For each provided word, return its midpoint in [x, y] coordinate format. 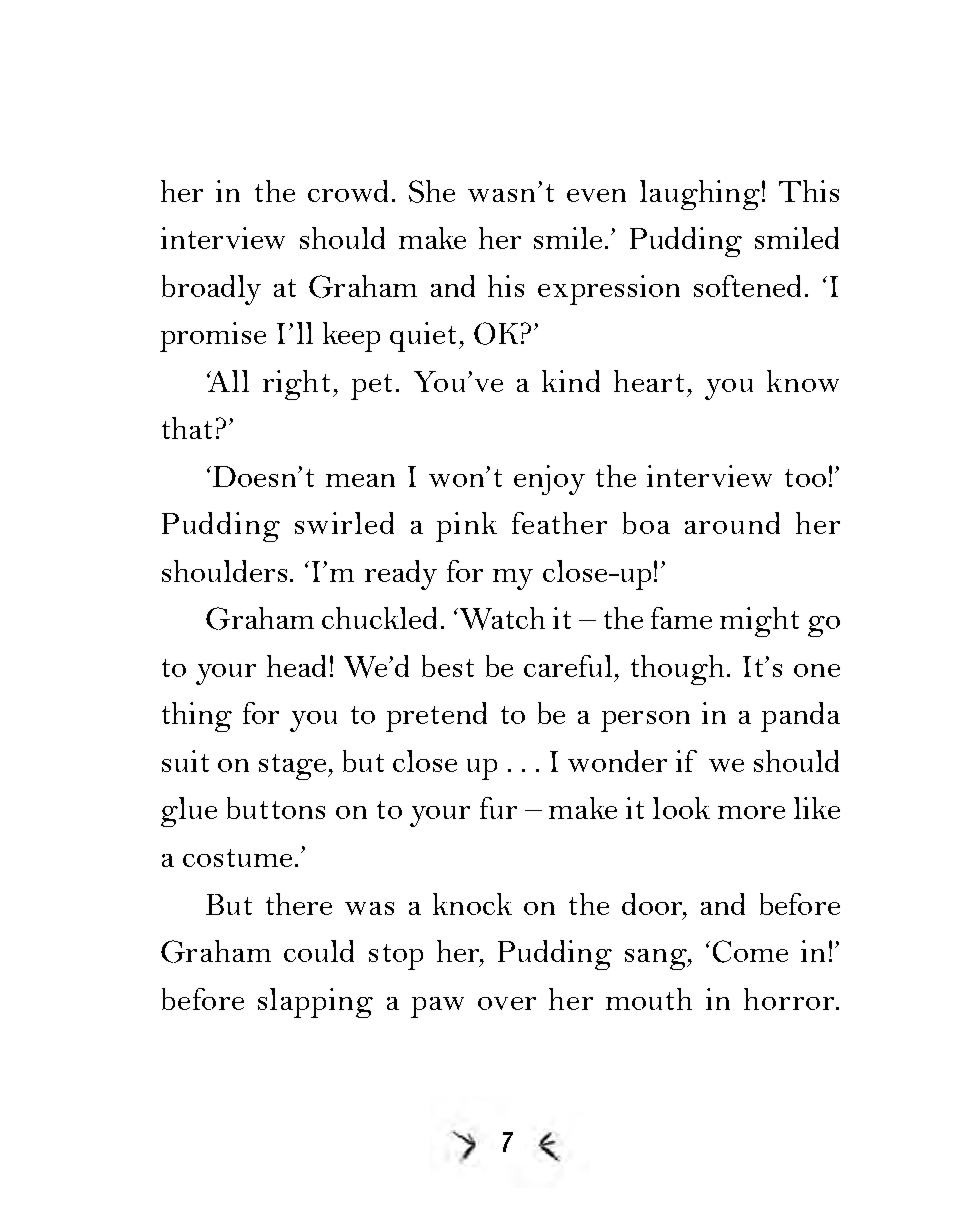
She [432, 191]
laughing [700, 195]
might [759, 622]
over [507, 1003]
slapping [315, 1003]
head [296, 666]
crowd [348, 191]
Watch [502, 618]
